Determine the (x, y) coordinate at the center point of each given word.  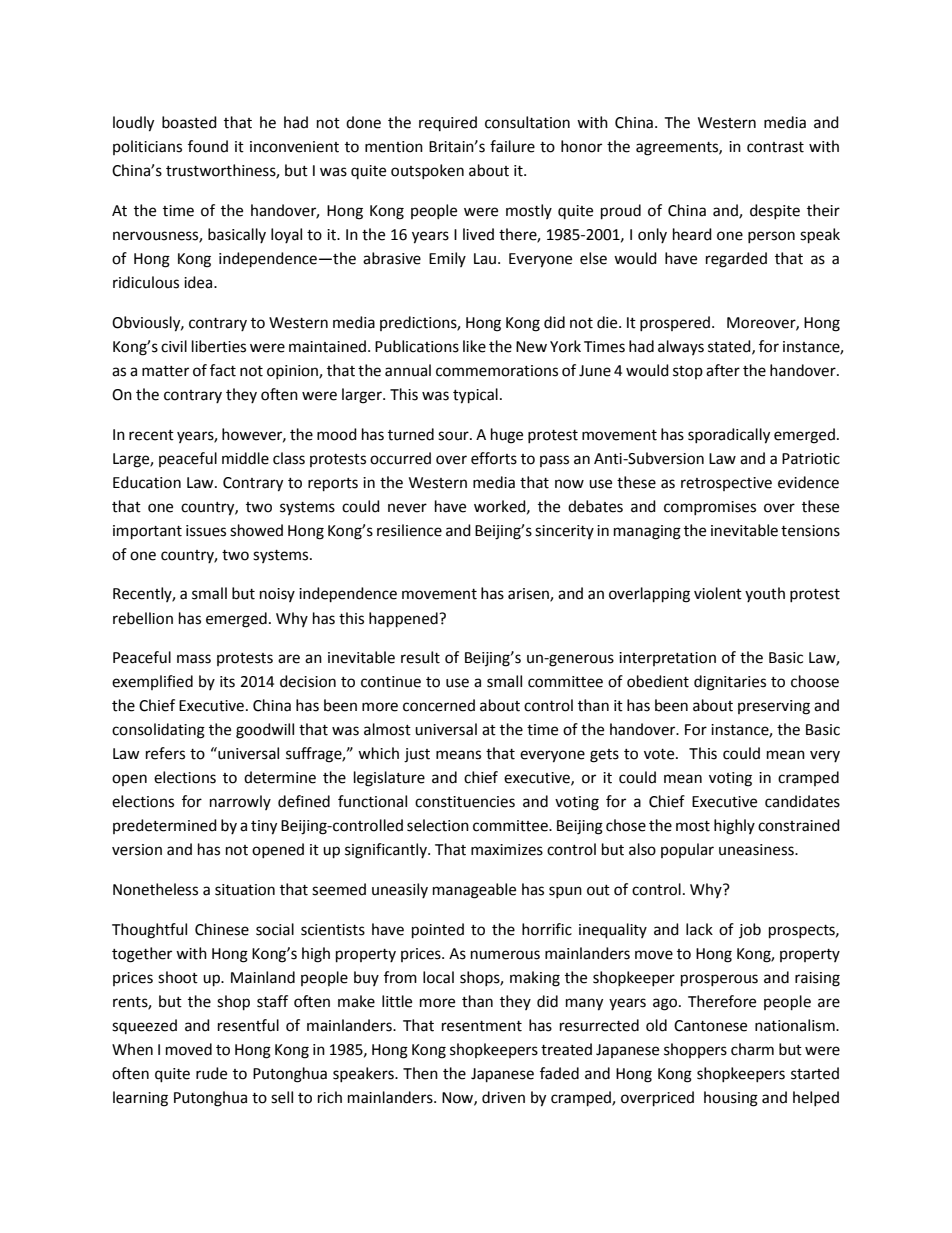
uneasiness (757, 850)
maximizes (507, 850)
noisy (277, 595)
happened (404, 620)
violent (718, 593)
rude (211, 1073)
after (723, 370)
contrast (775, 147)
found (208, 146)
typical (475, 396)
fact (223, 370)
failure (512, 146)
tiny (264, 827)
